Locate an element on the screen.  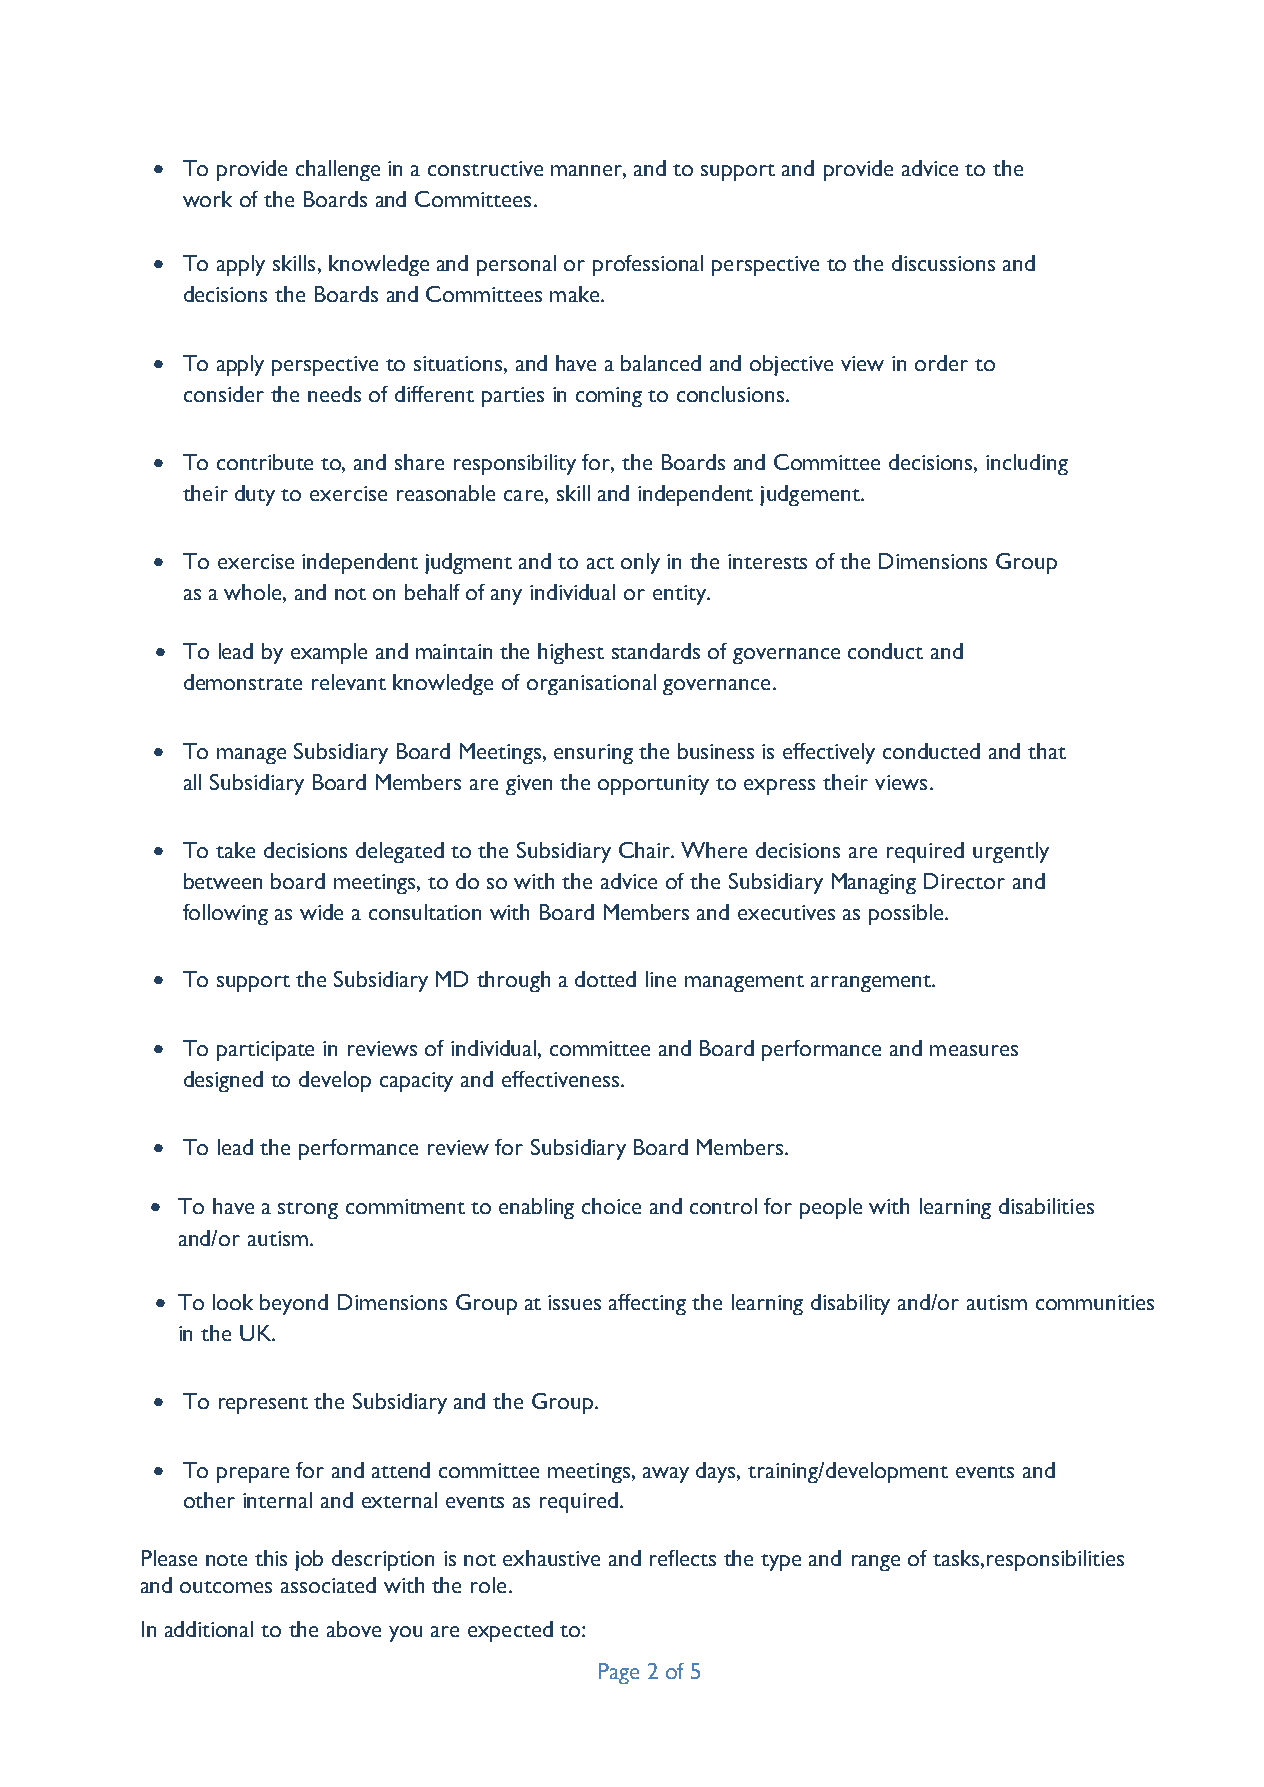
wide is located at coordinates (321, 912).
